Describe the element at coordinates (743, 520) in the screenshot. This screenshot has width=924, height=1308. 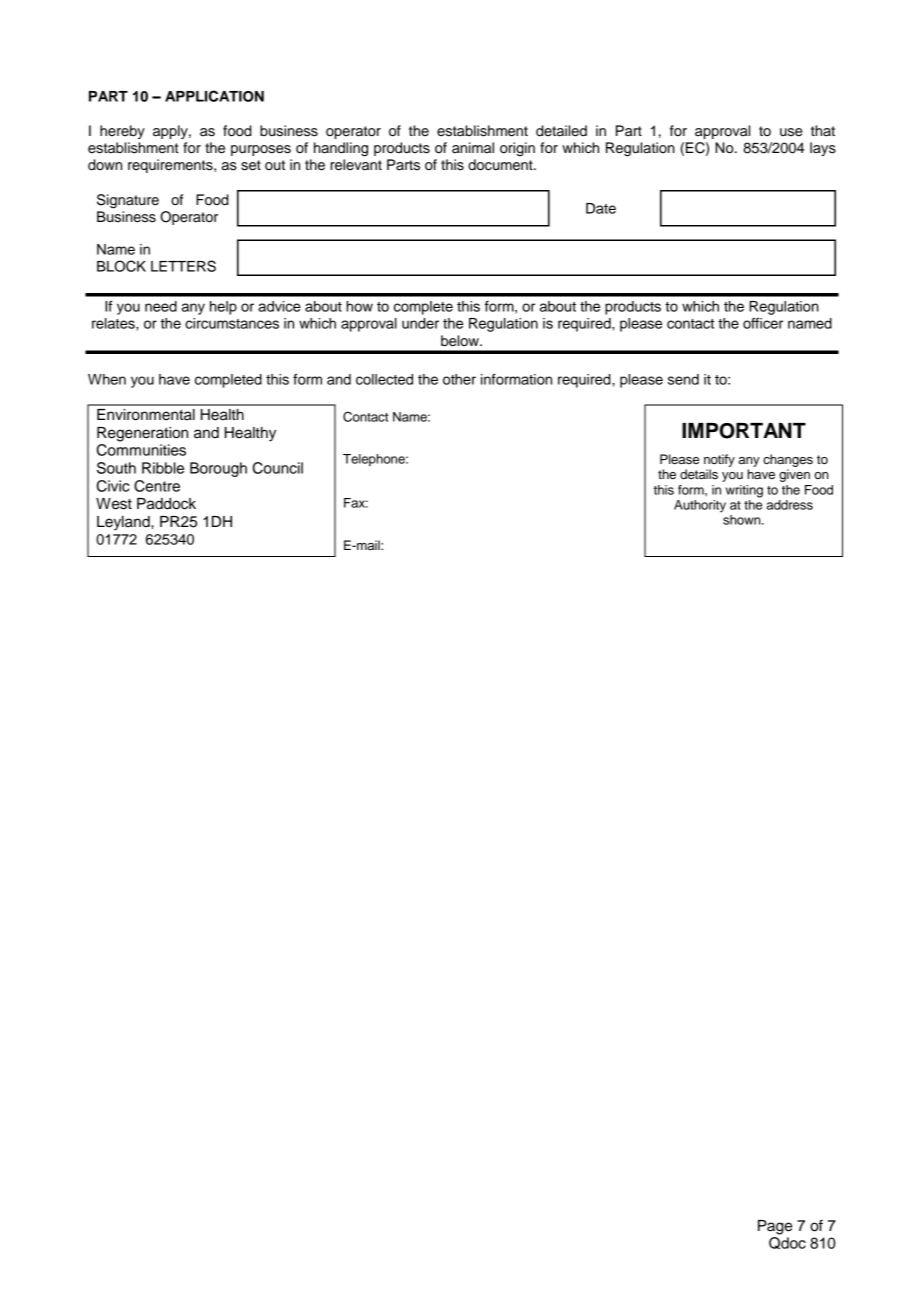
I see `shown` at that location.
